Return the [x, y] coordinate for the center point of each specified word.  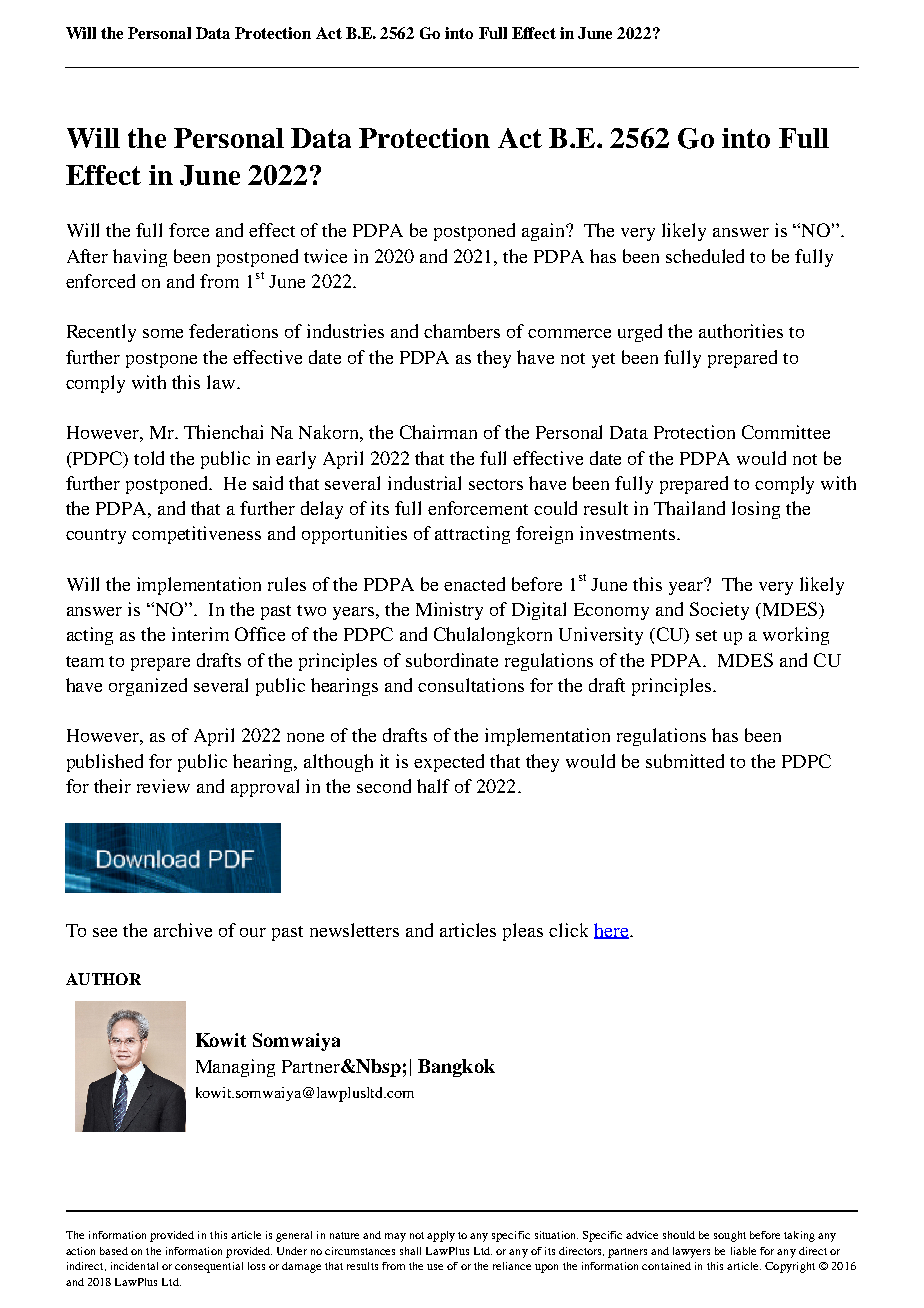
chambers [462, 331]
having [140, 258]
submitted [685, 761]
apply [441, 1236]
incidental [134, 1266]
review [163, 786]
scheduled [705, 256]
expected [449, 763]
